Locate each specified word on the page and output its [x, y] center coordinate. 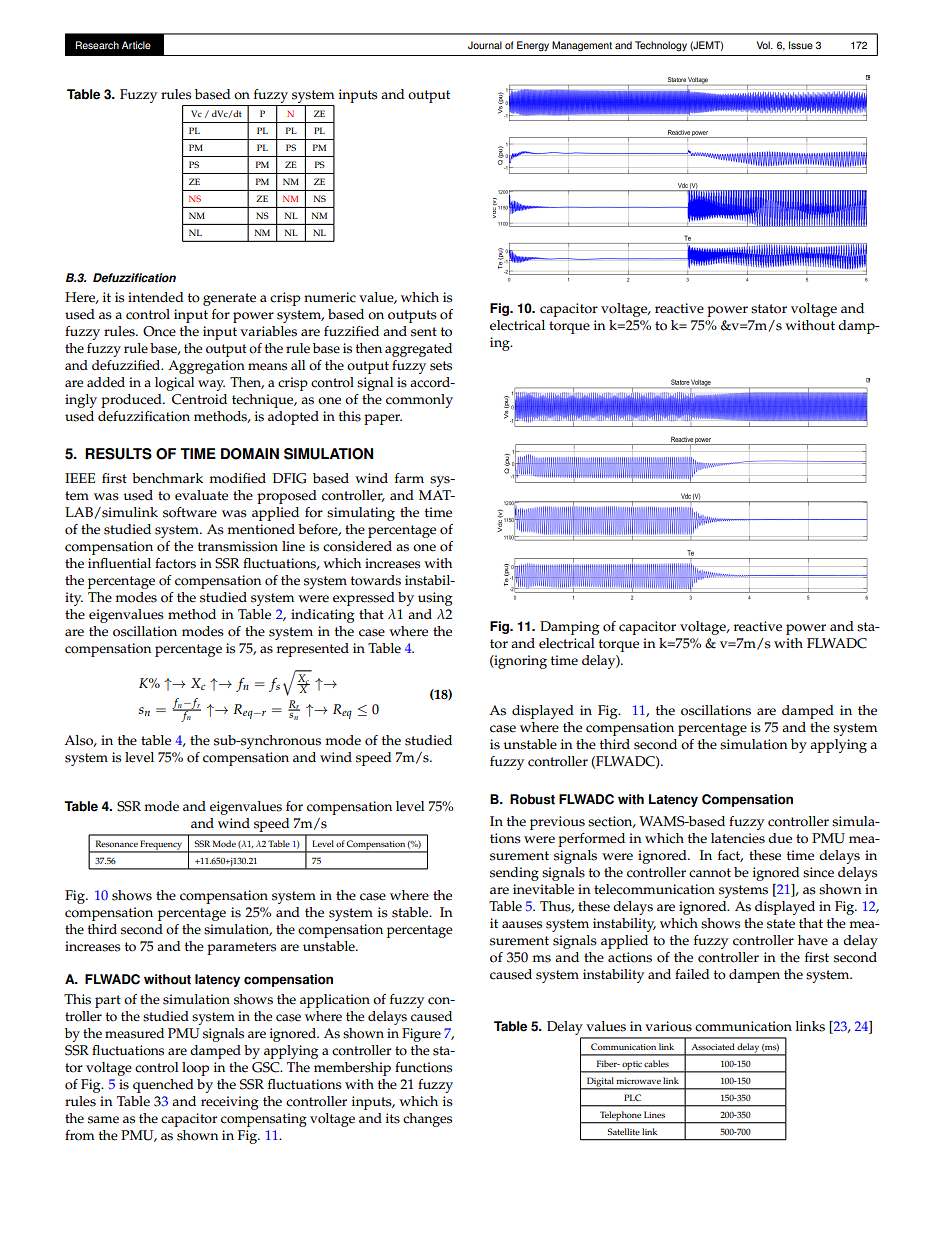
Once [159, 331]
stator [769, 309]
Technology [661, 46]
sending [514, 874]
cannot [710, 873]
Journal [485, 45]
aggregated [418, 350]
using [435, 599]
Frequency [162, 846]
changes [427, 1120]
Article [136, 45]
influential [119, 563]
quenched [163, 1086]
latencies [738, 838]
